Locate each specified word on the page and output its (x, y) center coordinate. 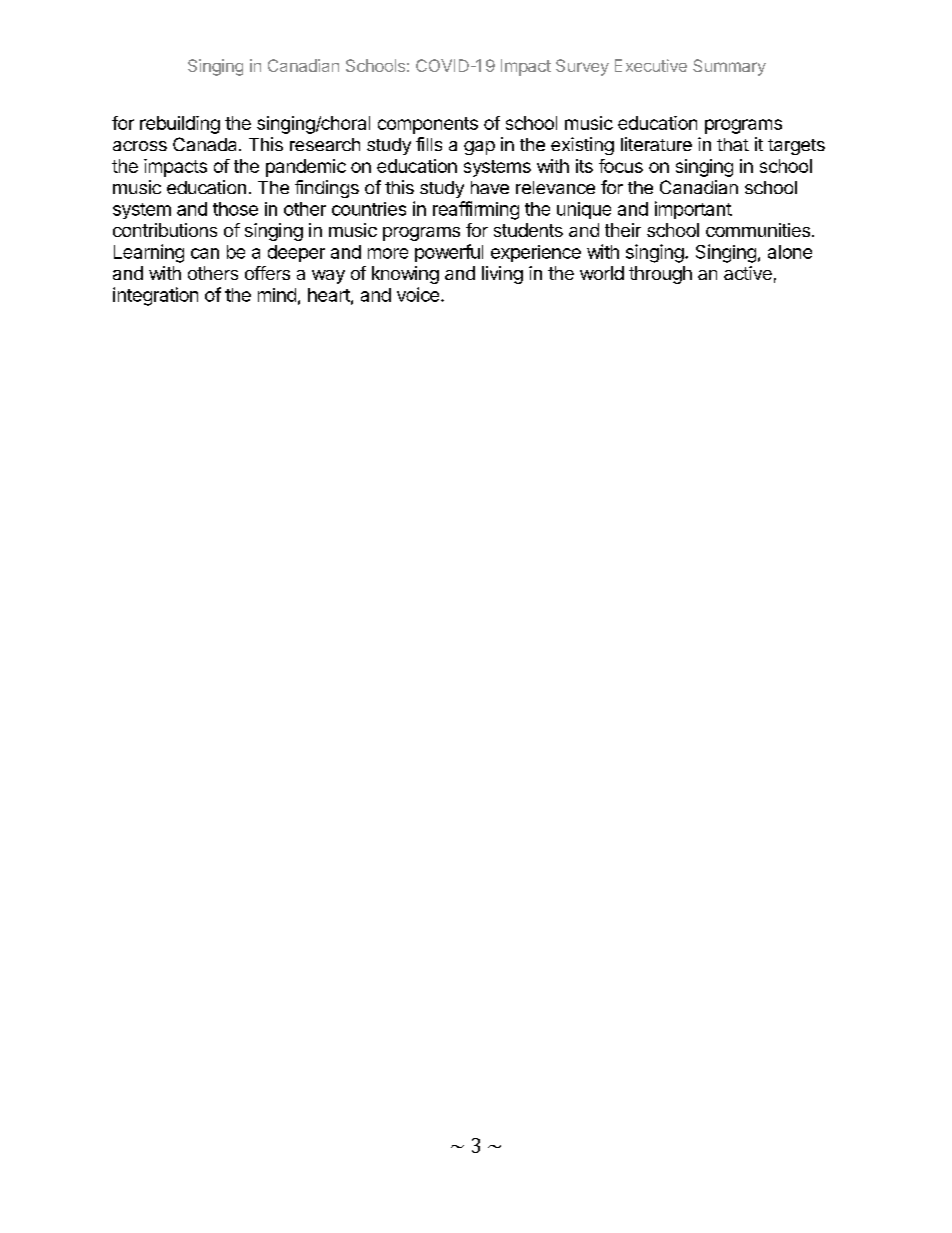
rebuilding (180, 125)
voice (418, 294)
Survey (582, 67)
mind (277, 295)
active (748, 273)
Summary (729, 67)
